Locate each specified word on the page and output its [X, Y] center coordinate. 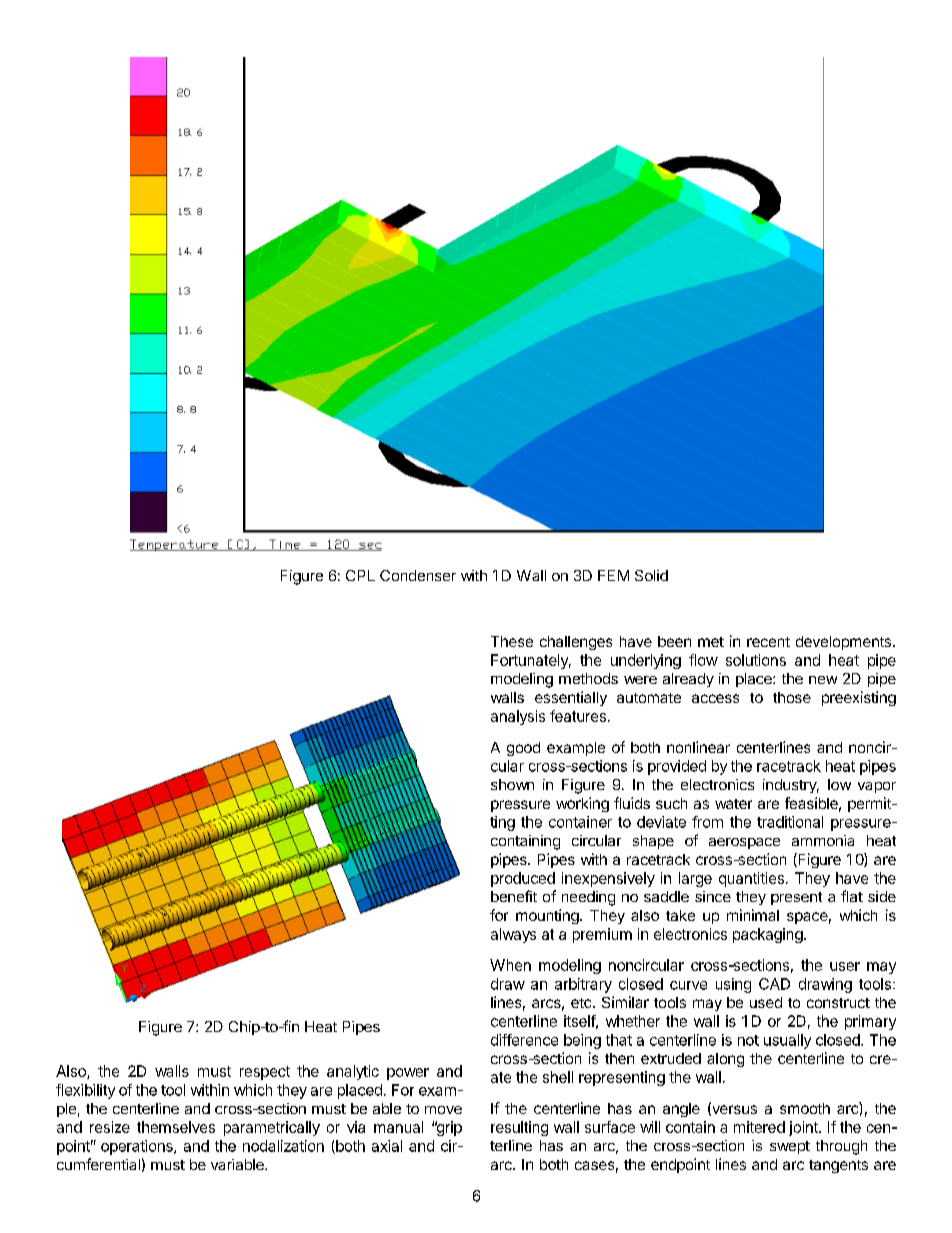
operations [138, 1147]
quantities [751, 879]
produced [523, 879]
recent [768, 642]
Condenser [418, 575]
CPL [360, 575]
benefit [514, 896]
